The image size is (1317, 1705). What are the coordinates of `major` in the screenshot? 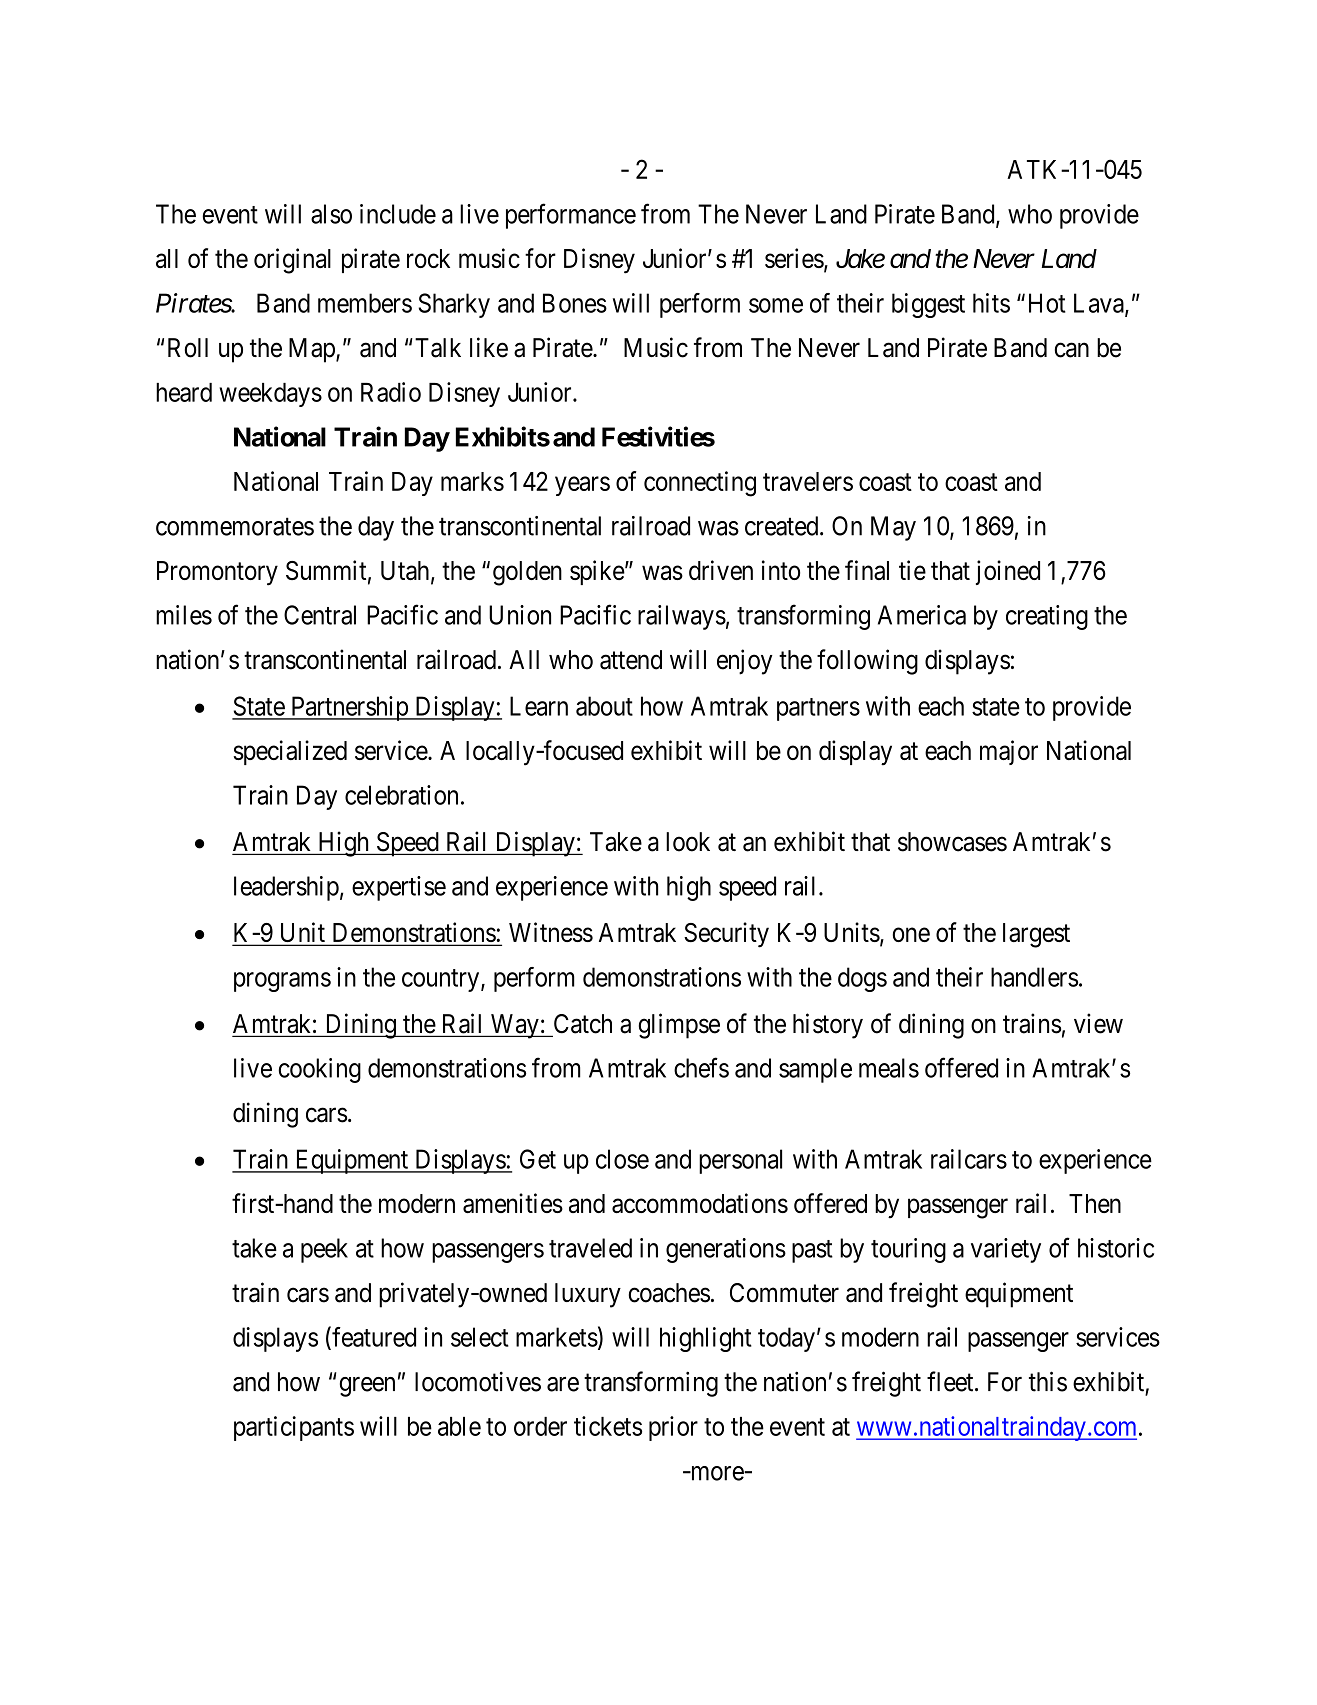 It's located at (1009, 752).
